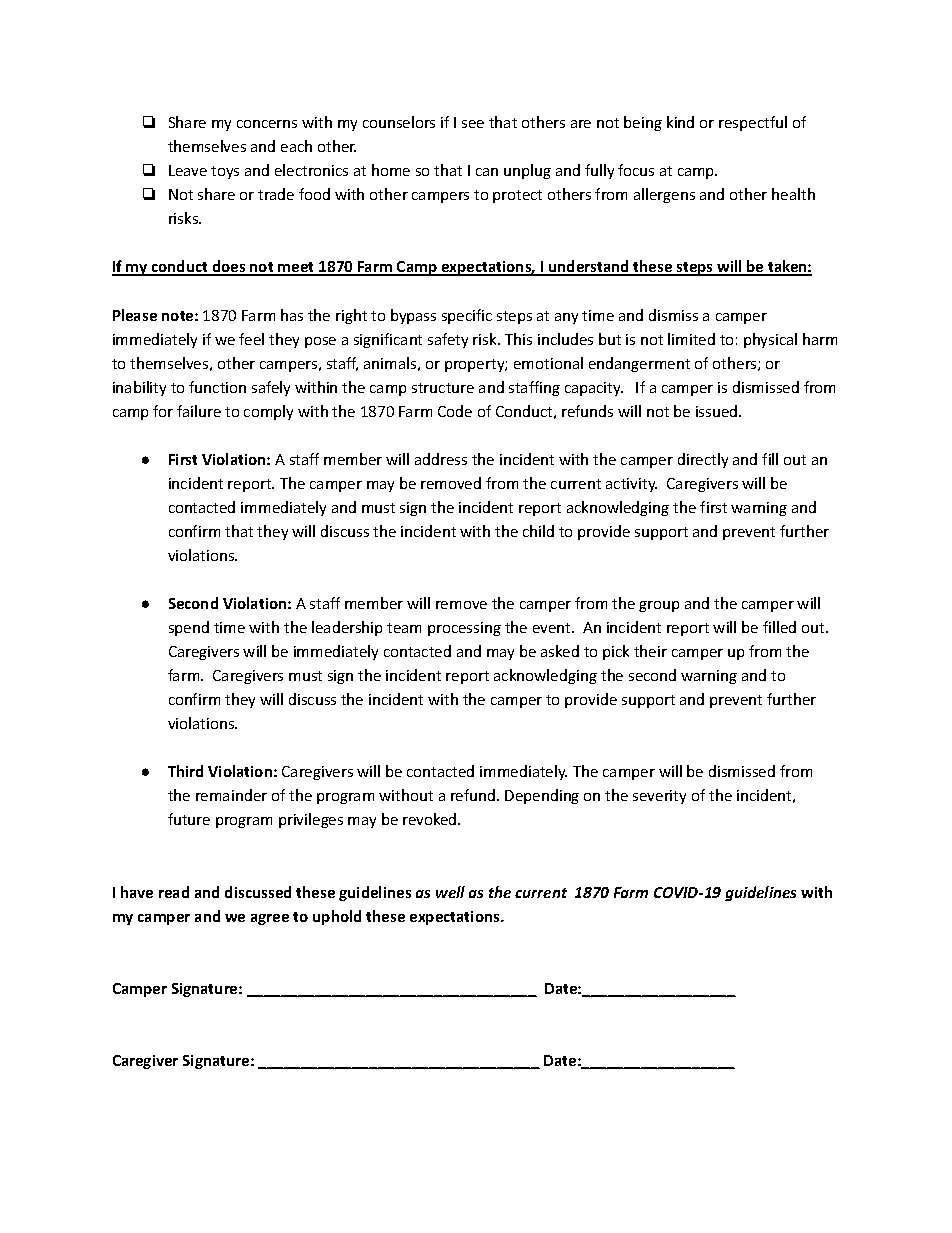 This screenshot has width=952, height=1233. What do you see at coordinates (473, 124) in the screenshot?
I see `see` at bounding box center [473, 124].
